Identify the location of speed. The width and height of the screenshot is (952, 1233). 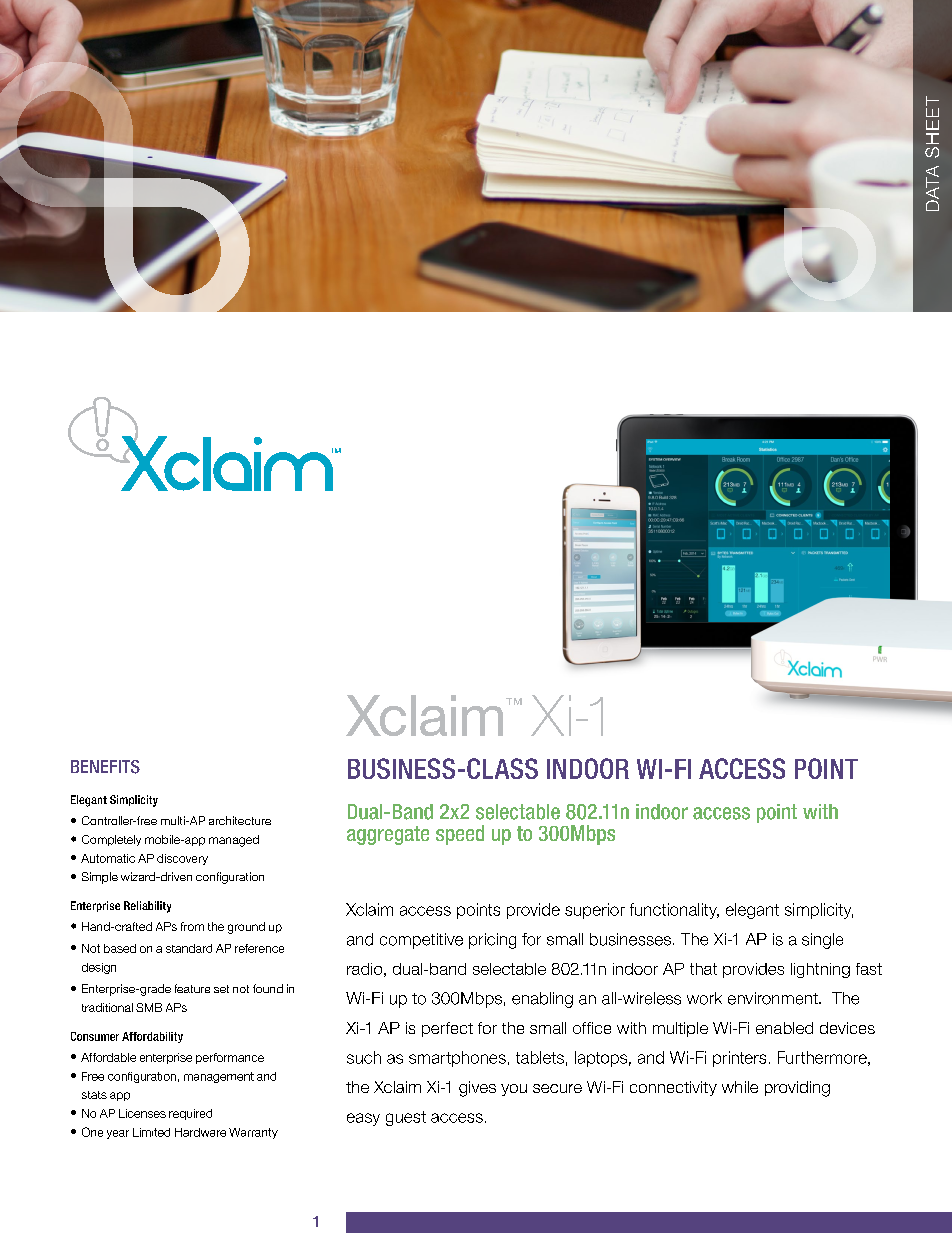
(460, 835).
